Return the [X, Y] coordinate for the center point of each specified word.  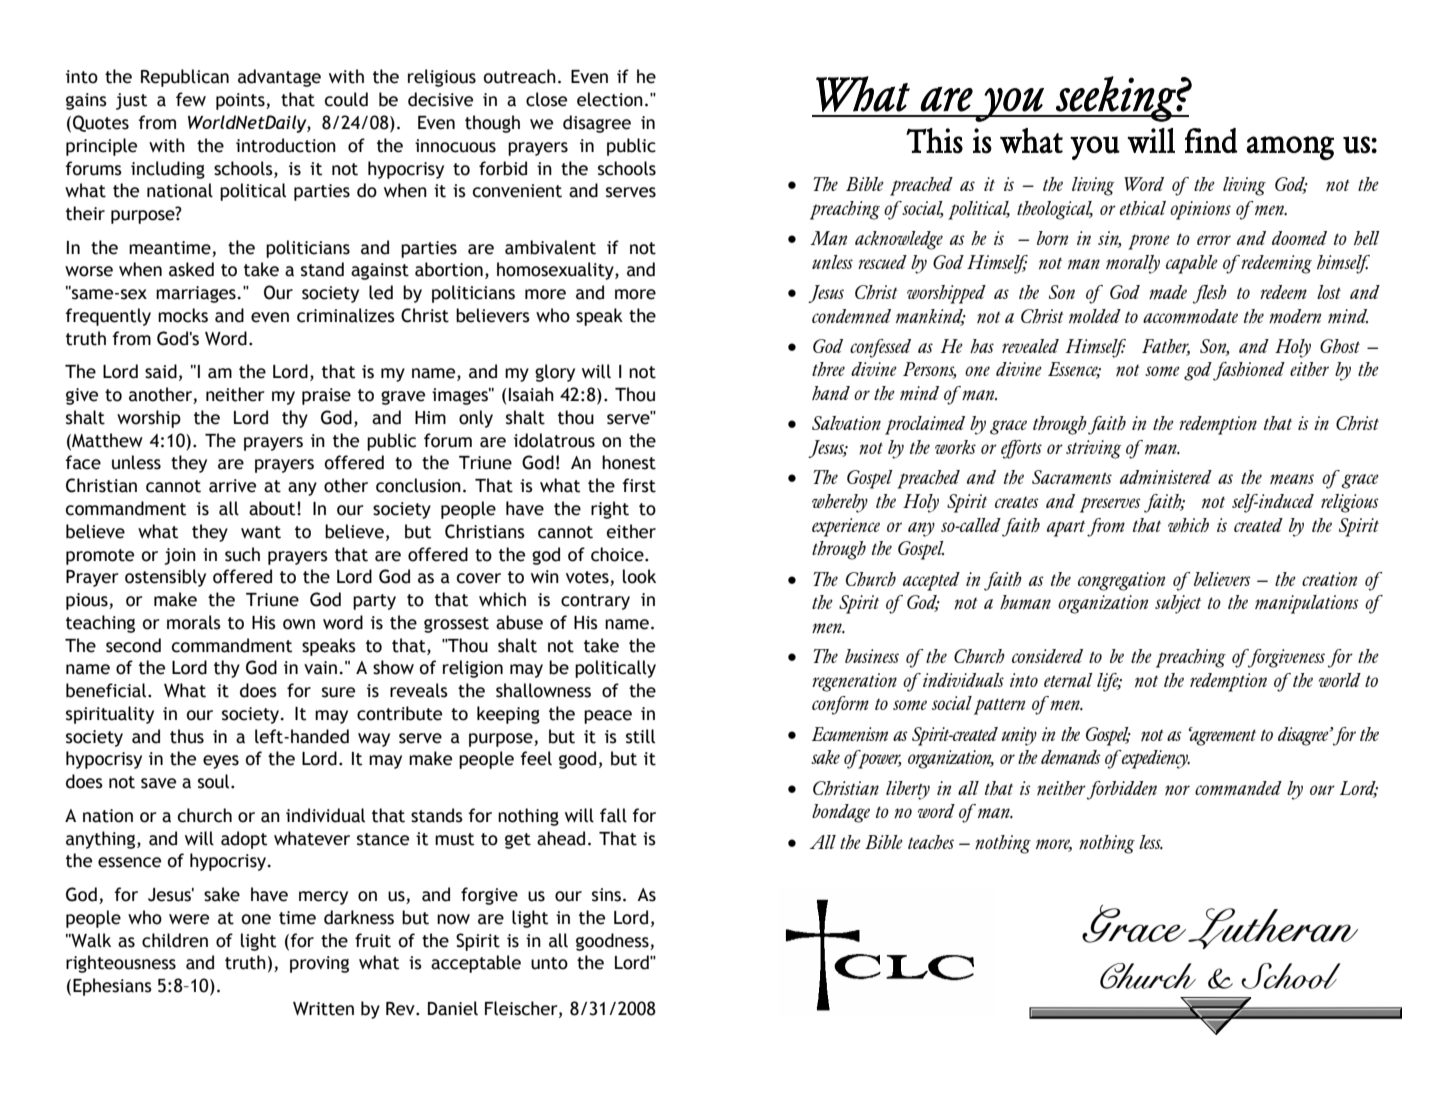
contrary [595, 602]
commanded [1238, 788]
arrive [232, 486]
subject [1178, 604]
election [610, 99]
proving [319, 964]
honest [629, 462]
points [241, 101]
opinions [1200, 210]
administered [1166, 477]
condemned [851, 316]
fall [613, 815]
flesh [1210, 294]
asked [191, 269]
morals [194, 622]
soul [215, 781]
